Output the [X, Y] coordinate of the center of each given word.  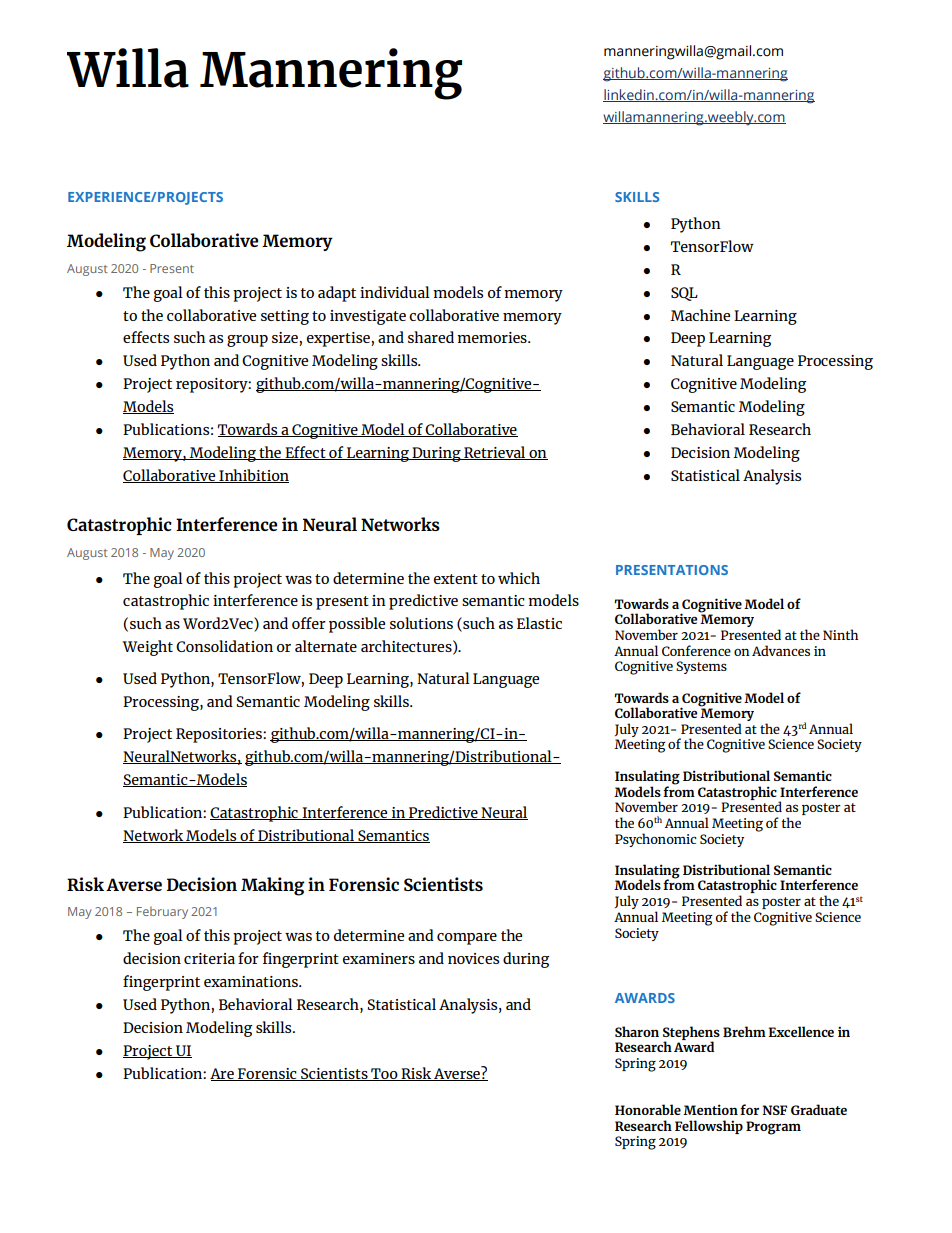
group [247, 341]
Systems [701, 667]
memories [493, 337]
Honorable [648, 1109]
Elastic [539, 623]
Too [384, 1074]
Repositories [220, 735]
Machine [700, 315]
